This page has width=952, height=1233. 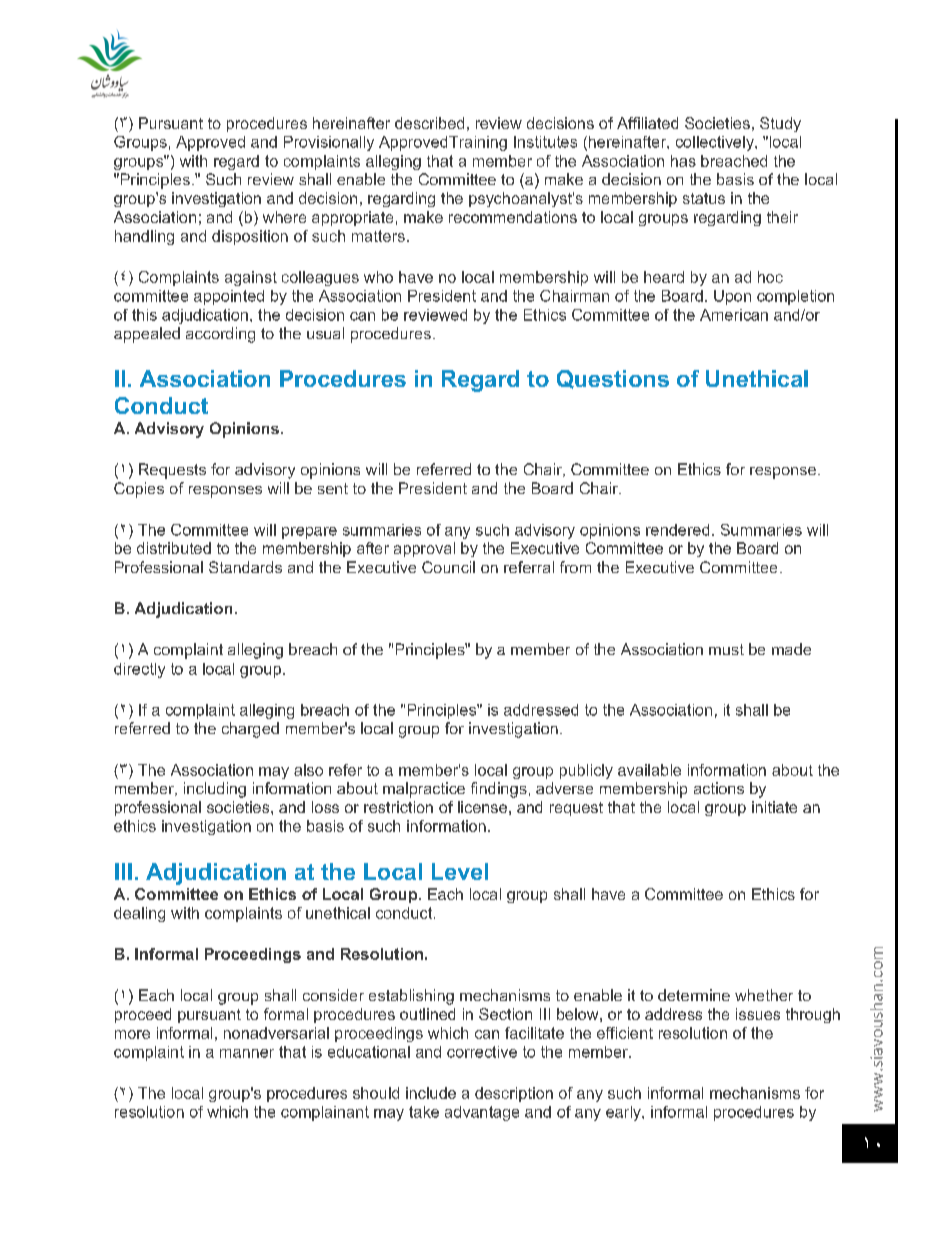 What do you see at coordinates (716, 143) in the page?
I see `collectively` at bounding box center [716, 143].
